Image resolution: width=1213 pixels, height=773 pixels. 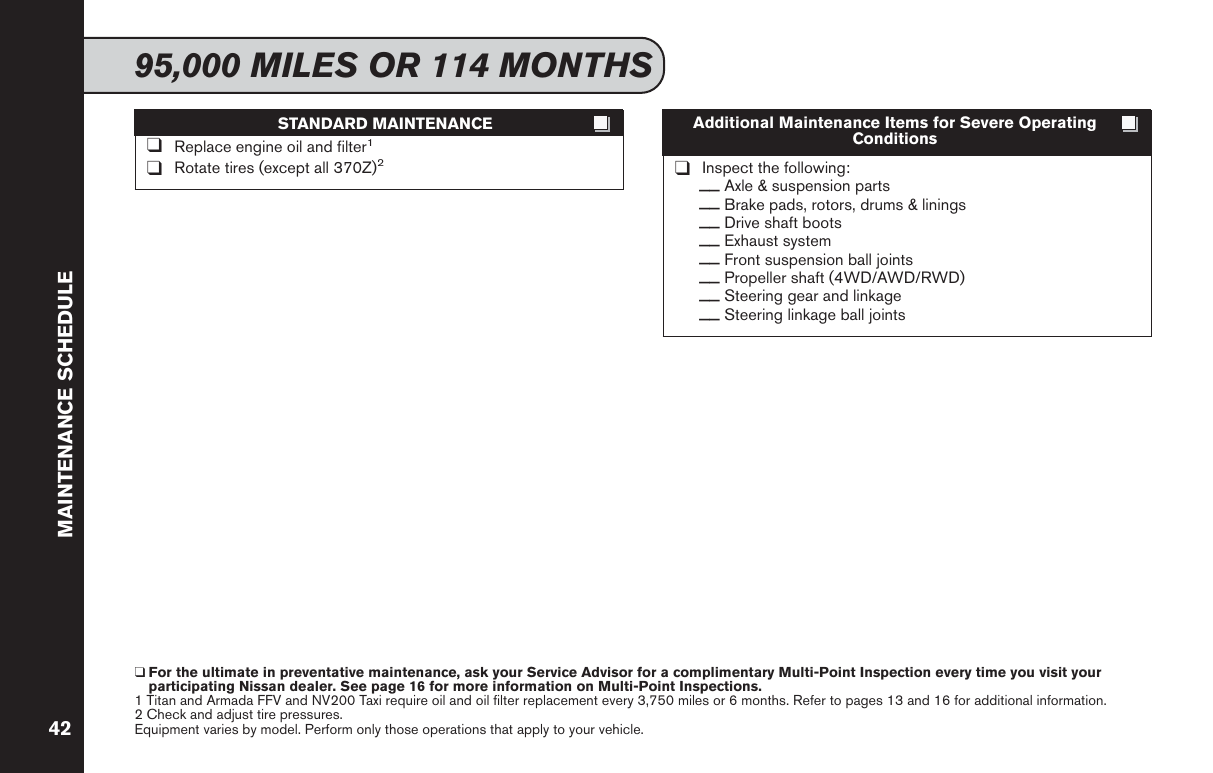 What do you see at coordinates (269, 700) in the screenshot?
I see `FFV` at bounding box center [269, 700].
